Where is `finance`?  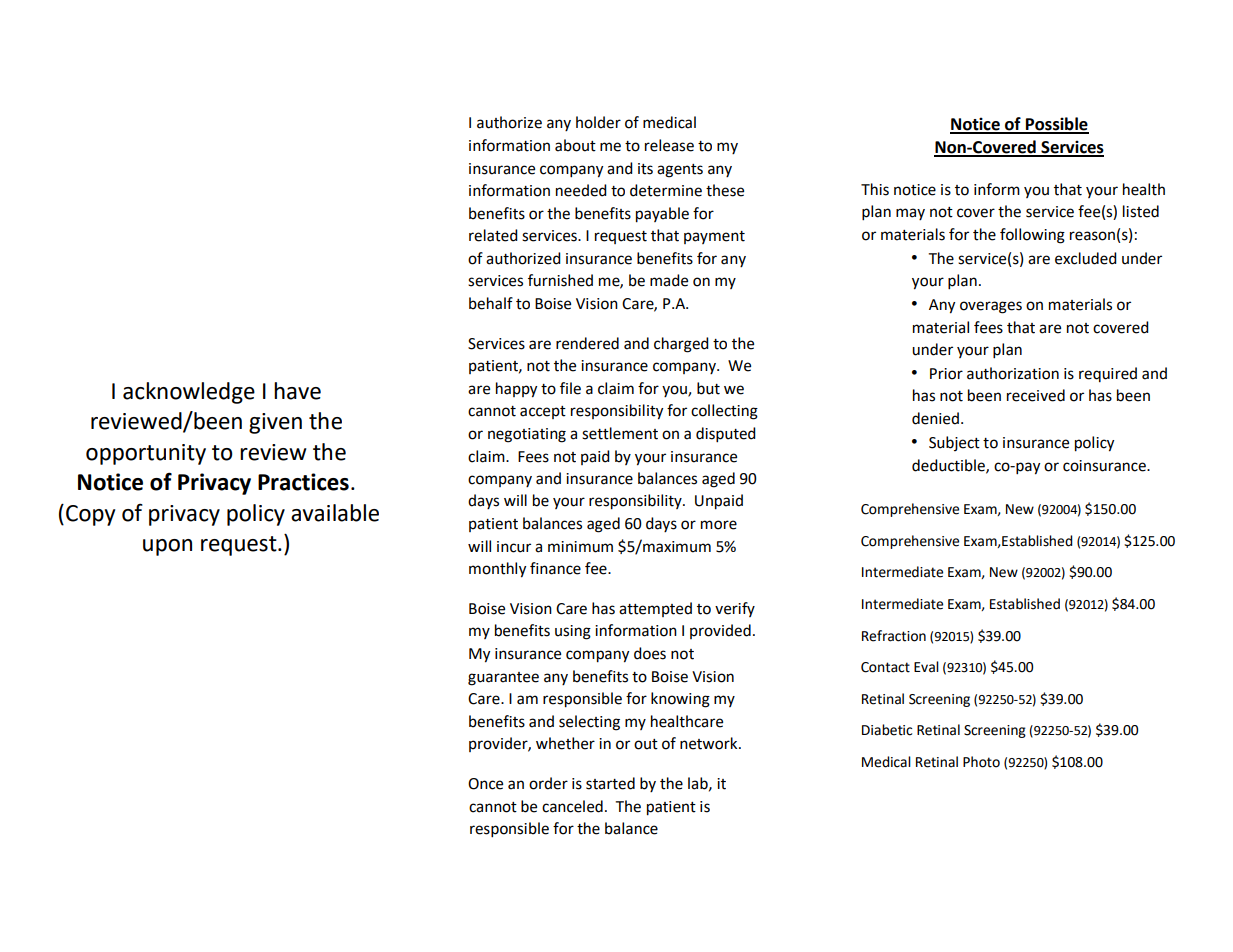 finance is located at coordinates (555, 568).
